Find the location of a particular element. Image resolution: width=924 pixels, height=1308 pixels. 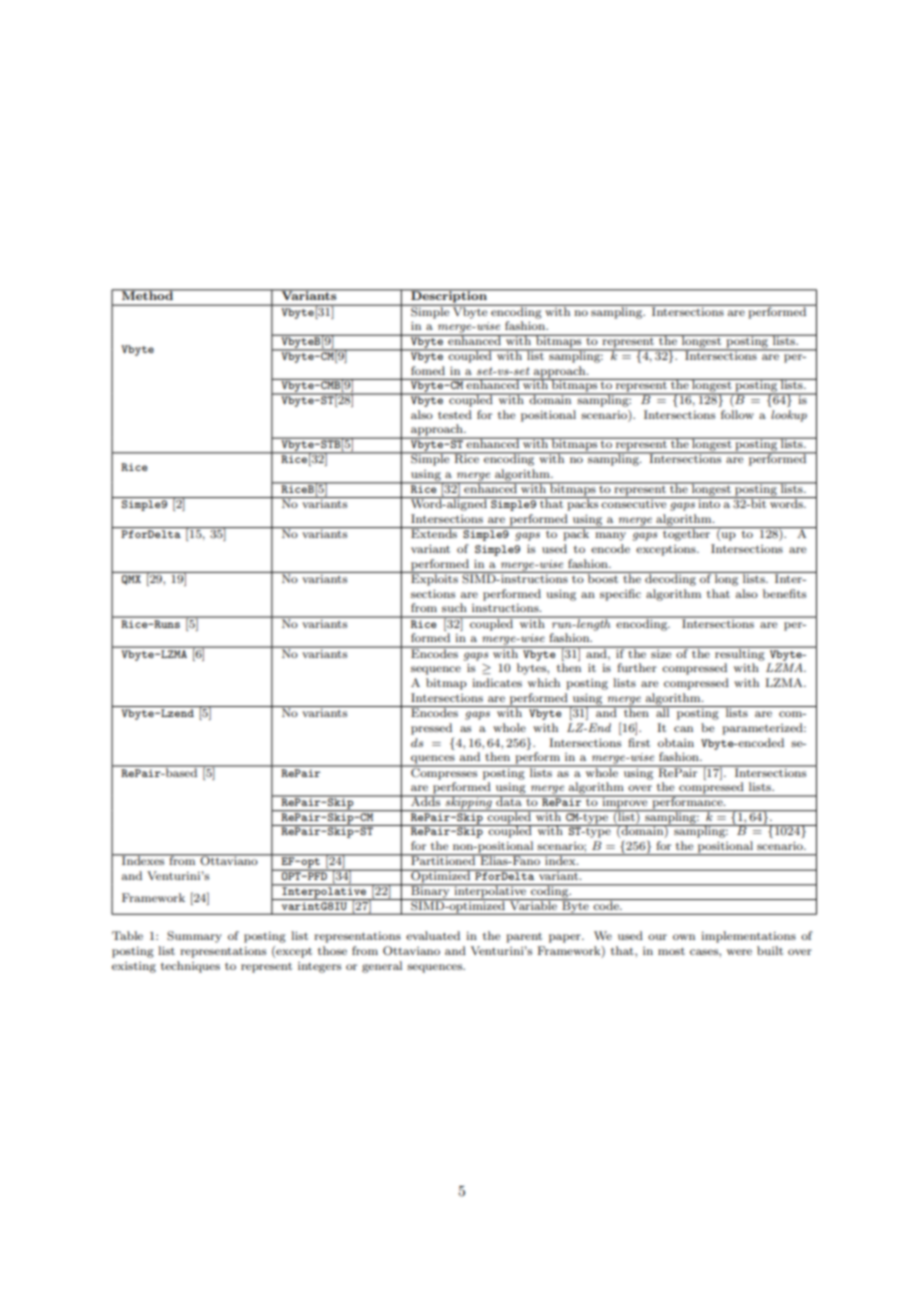

which is located at coordinates (544, 682).
